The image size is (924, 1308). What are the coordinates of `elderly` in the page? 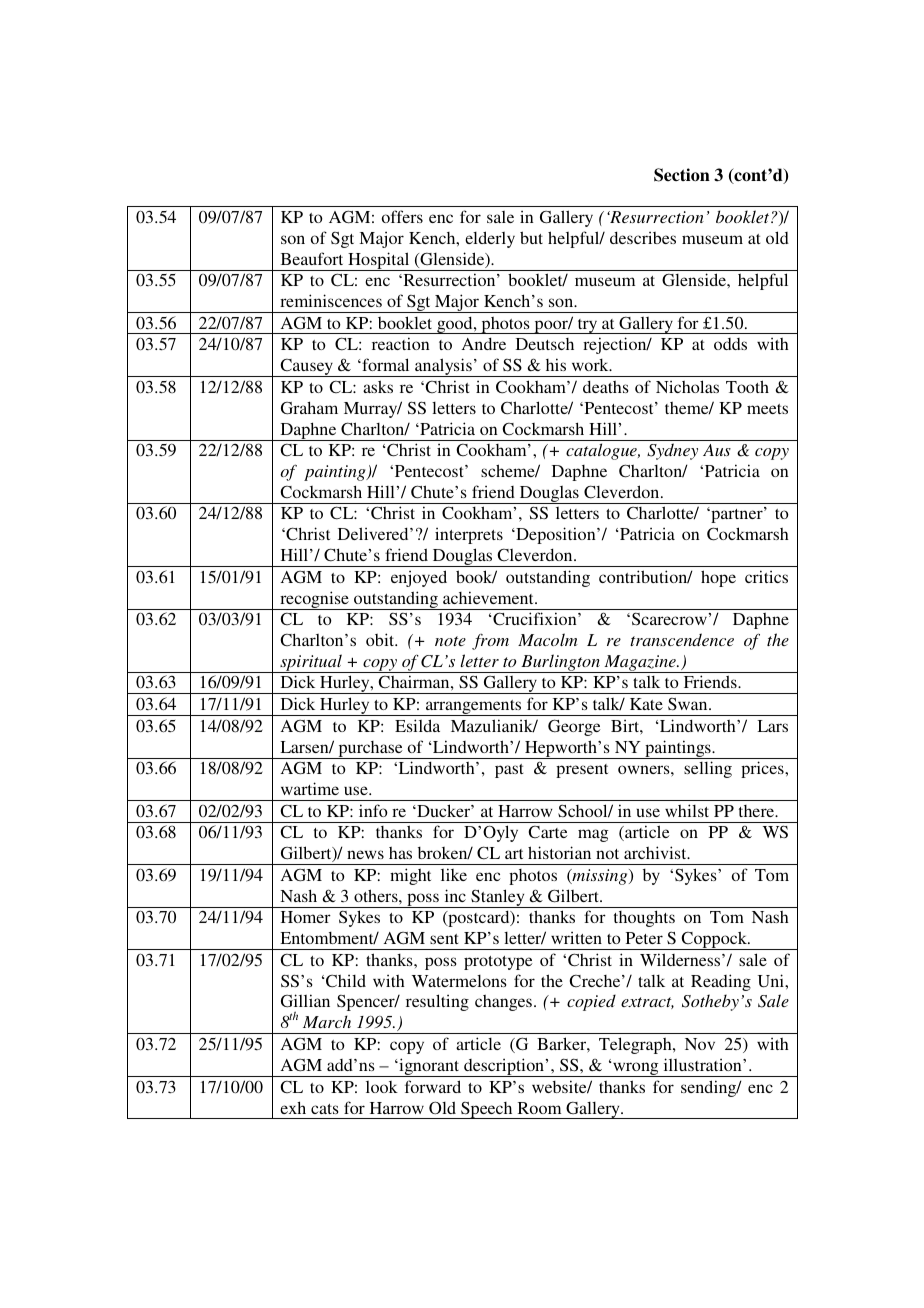 It's located at (490, 239).
